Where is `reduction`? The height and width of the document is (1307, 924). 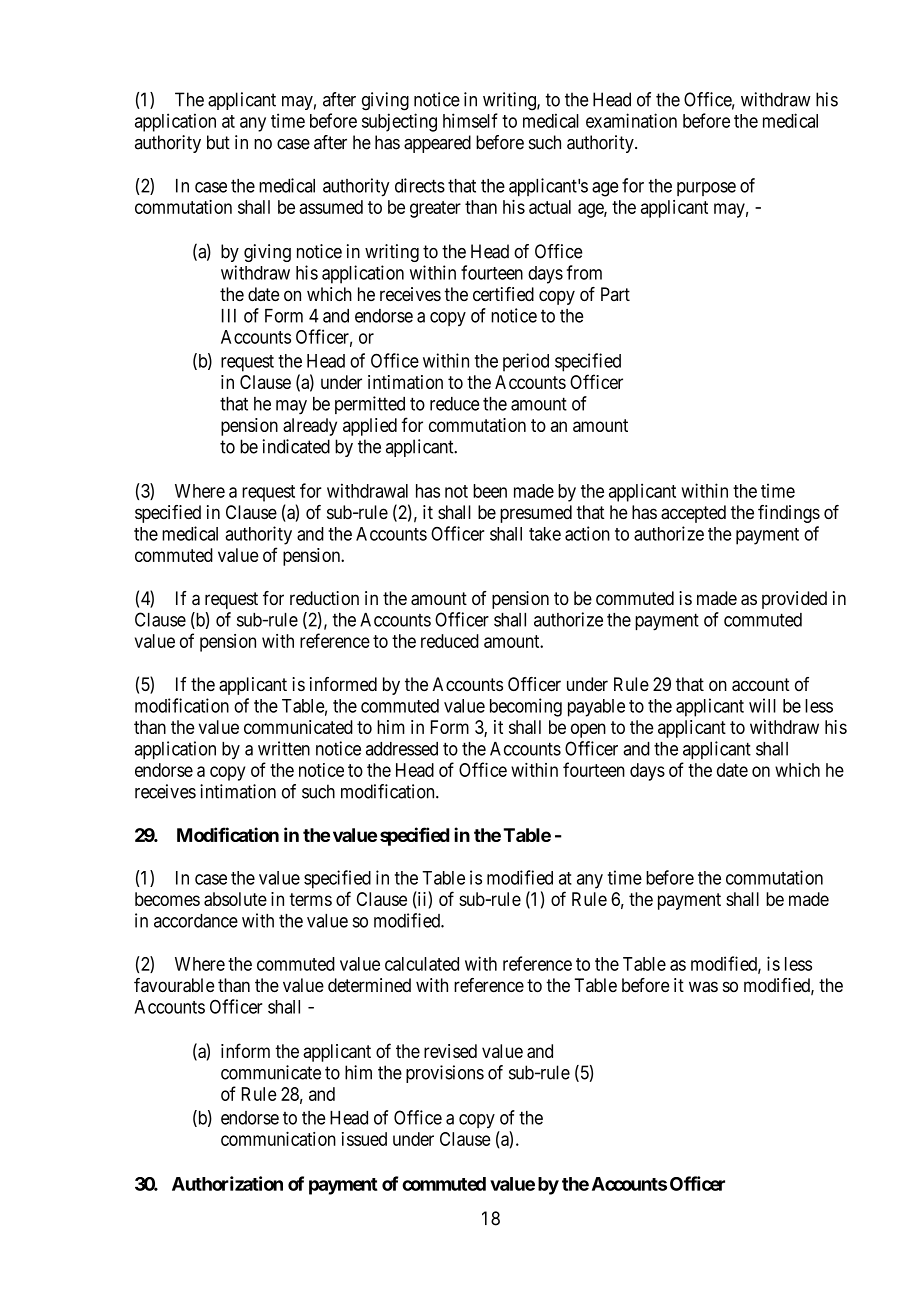 reduction is located at coordinates (324, 598).
